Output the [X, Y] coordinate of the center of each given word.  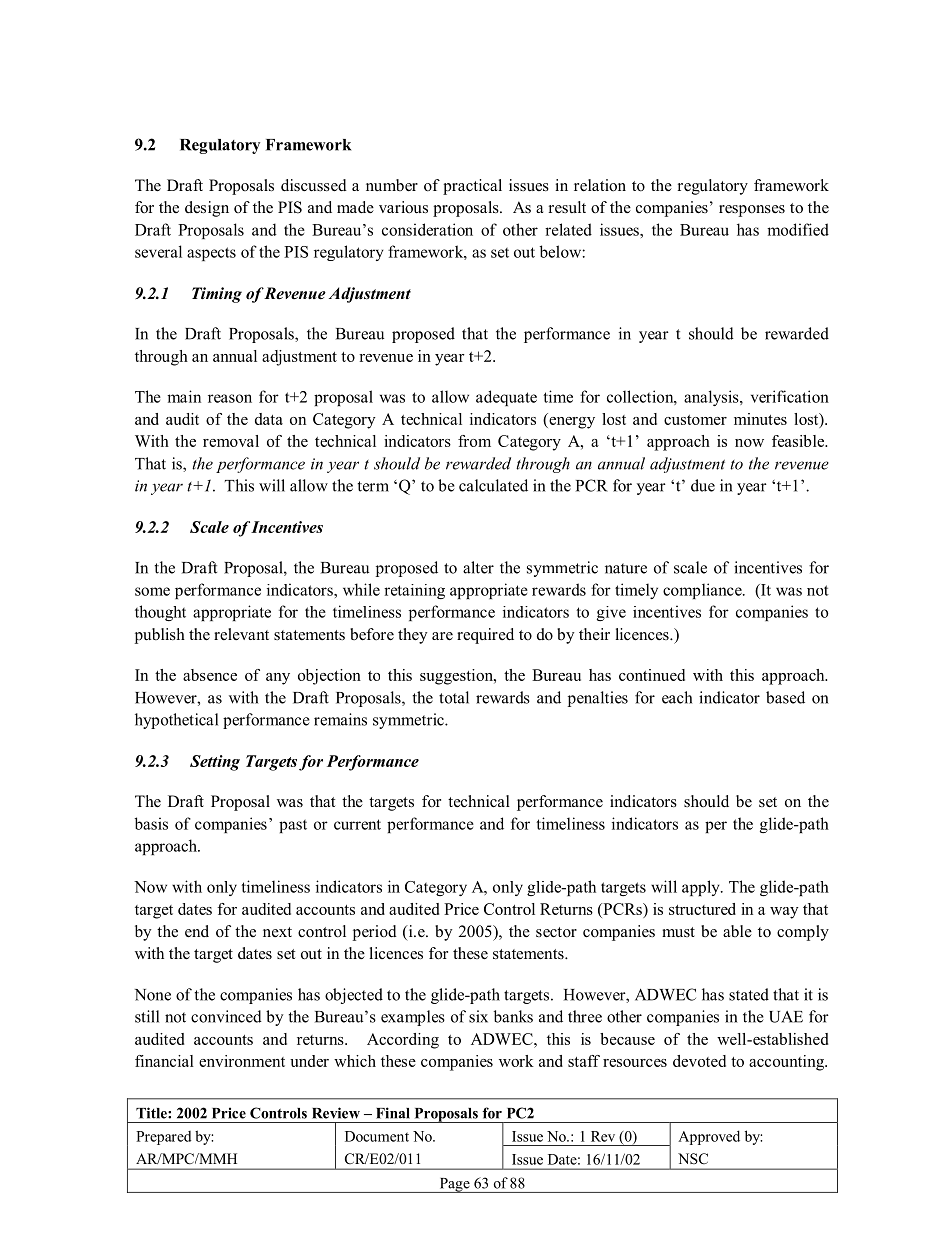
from [474, 441]
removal [231, 441]
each [677, 697]
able [737, 931]
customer [695, 420]
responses [752, 211]
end [197, 931]
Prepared [163, 1138]
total [454, 697]
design [207, 209]
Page [454, 1185]
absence [210, 675]
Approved [709, 1137]
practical [472, 187]
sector [556, 932]
